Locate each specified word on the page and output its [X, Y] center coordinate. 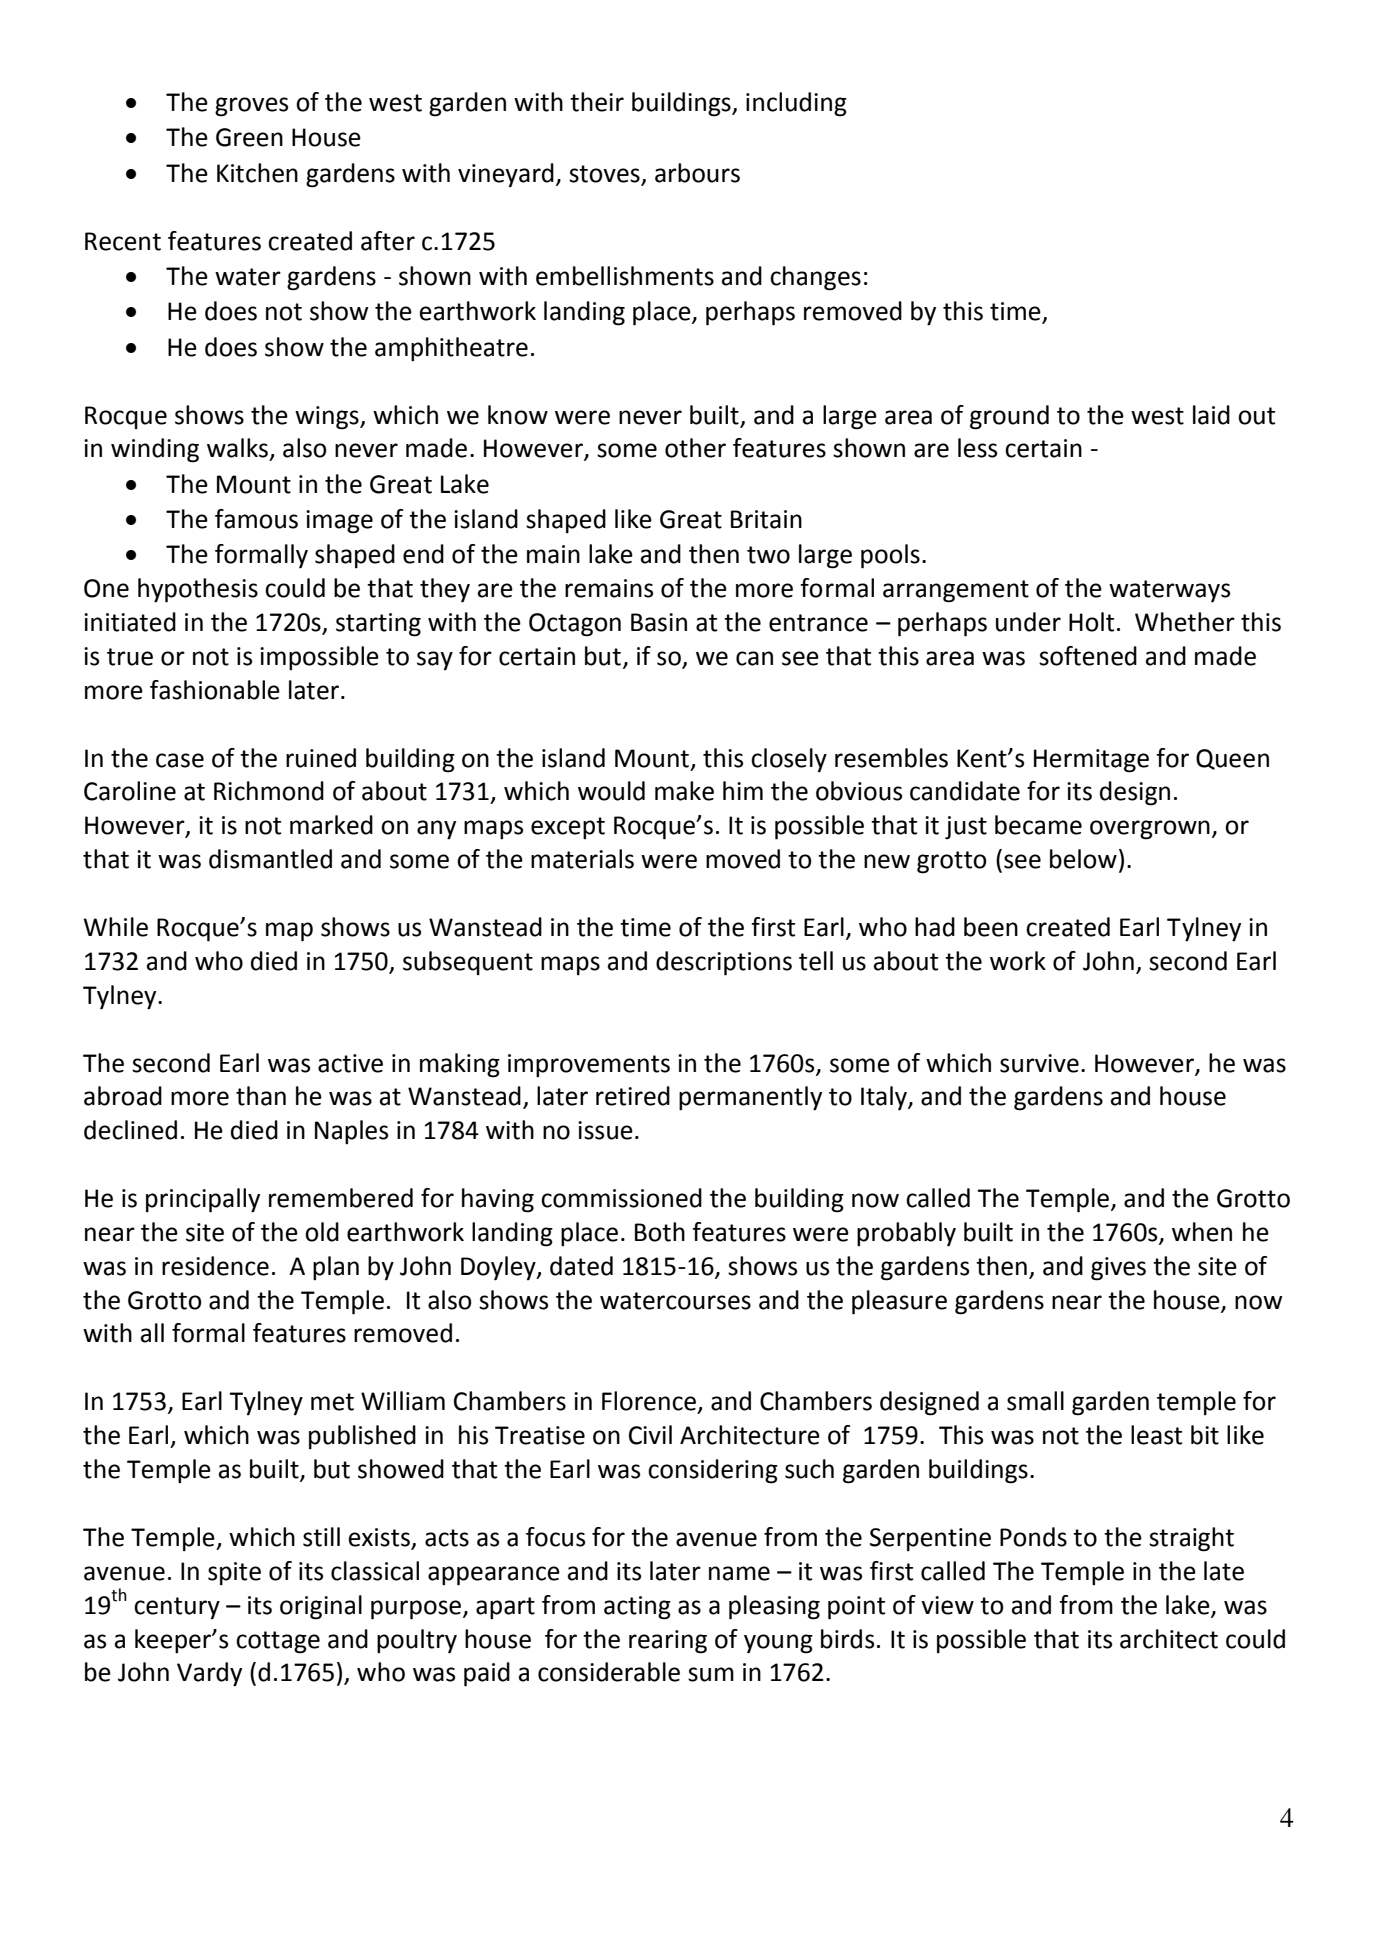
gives [1118, 1269]
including [796, 104]
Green [249, 137]
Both [660, 1232]
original [321, 1607]
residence [215, 1266]
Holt [1091, 622]
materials [582, 859]
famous [256, 519]
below [1083, 859]
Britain [766, 519]
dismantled [270, 859]
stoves [604, 174]
